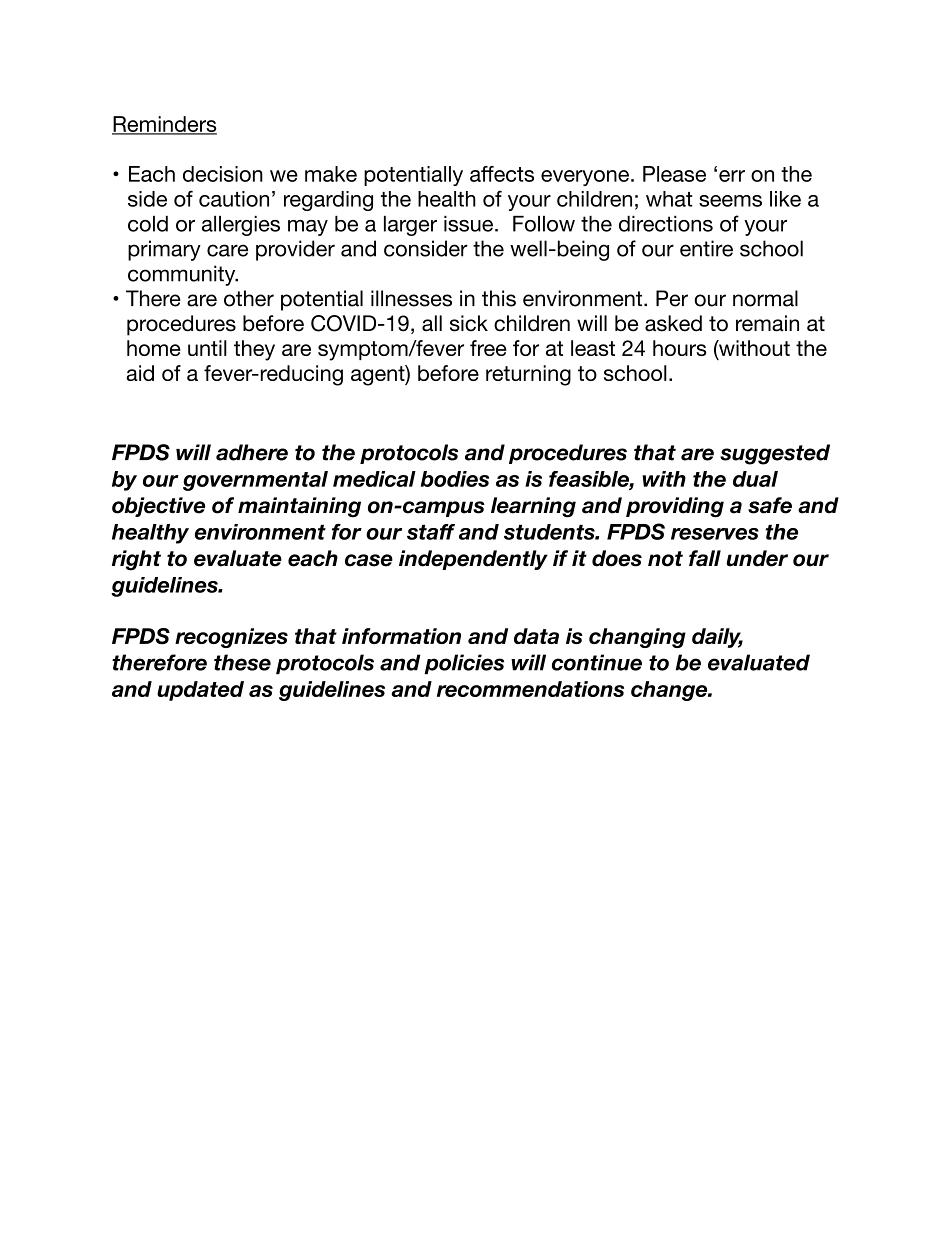  Describe the element at coordinates (164, 125) in the screenshot. I see `Reminders` at that location.
